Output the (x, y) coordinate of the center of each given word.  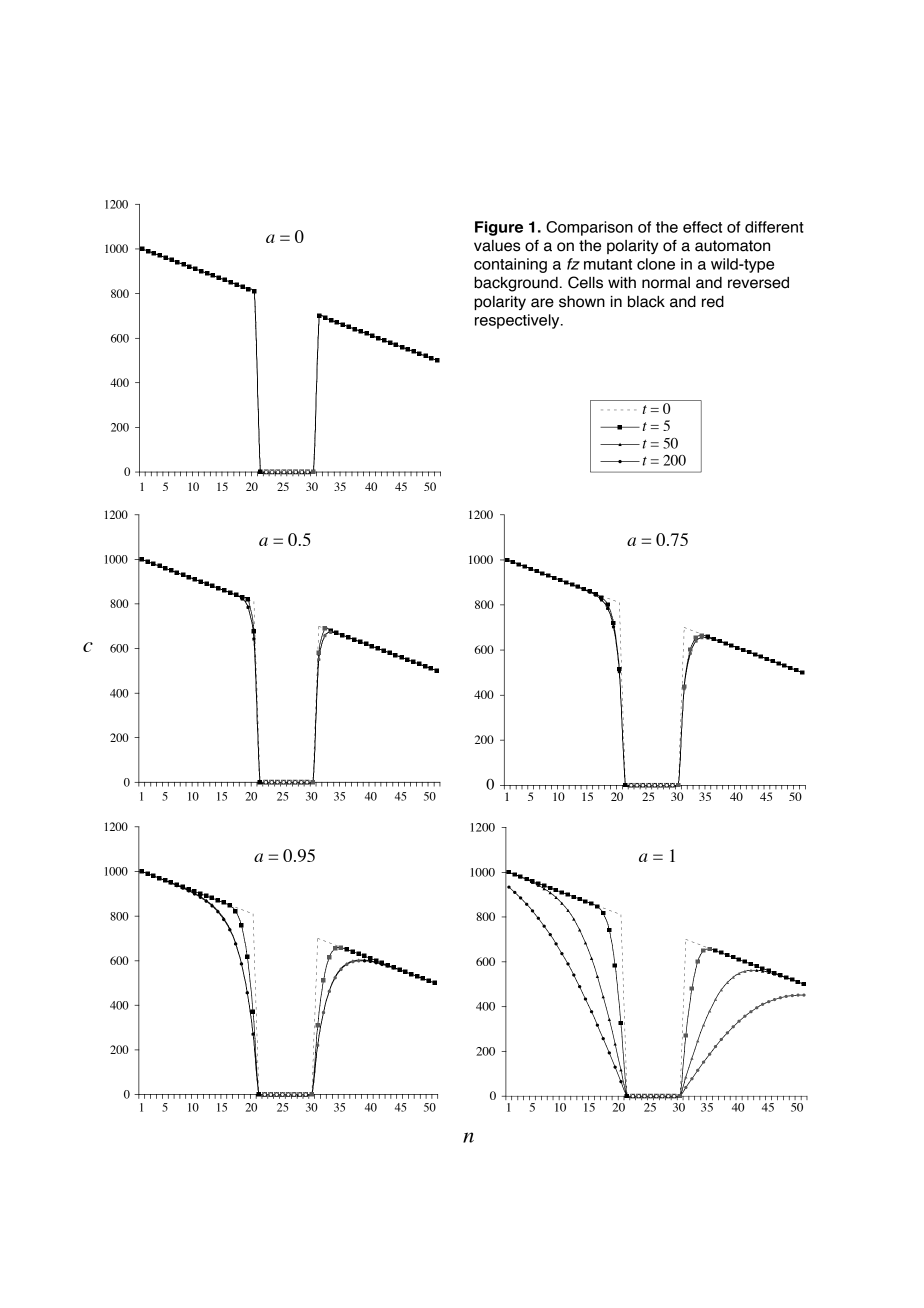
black (646, 302)
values (497, 246)
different (774, 227)
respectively (518, 321)
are (542, 303)
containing (510, 265)
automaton (732, 246)
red (713, 302)
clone (656, 264)
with (622, 283)
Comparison (589, 228)
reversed (758, 283)
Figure (499, 228)
